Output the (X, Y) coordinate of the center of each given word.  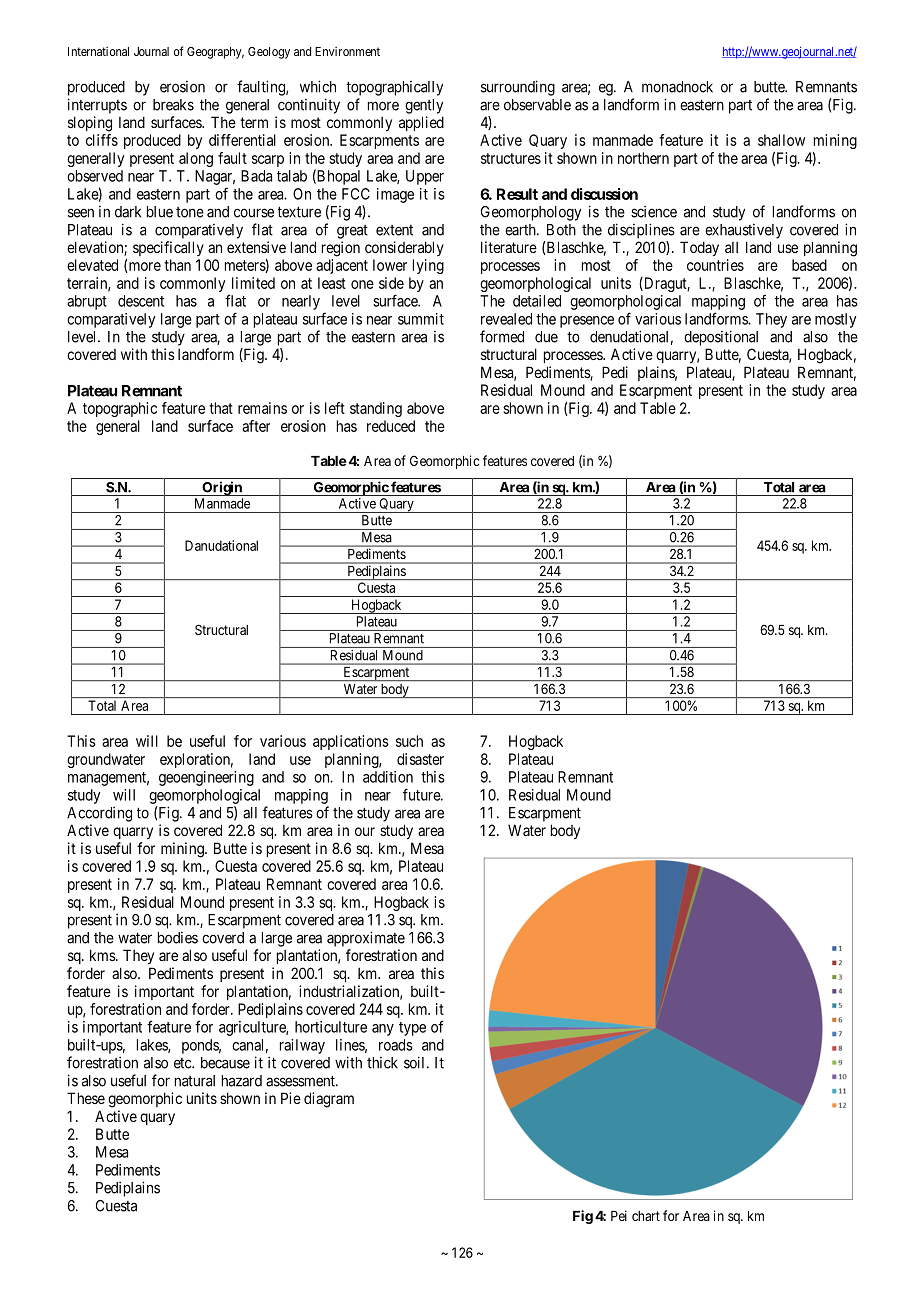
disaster (420, 759)
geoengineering (206, 778)
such (409, 741)
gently (424, 106)
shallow (781, 140)
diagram (329, 1100)
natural (195, 1081)
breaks (173, 105)
